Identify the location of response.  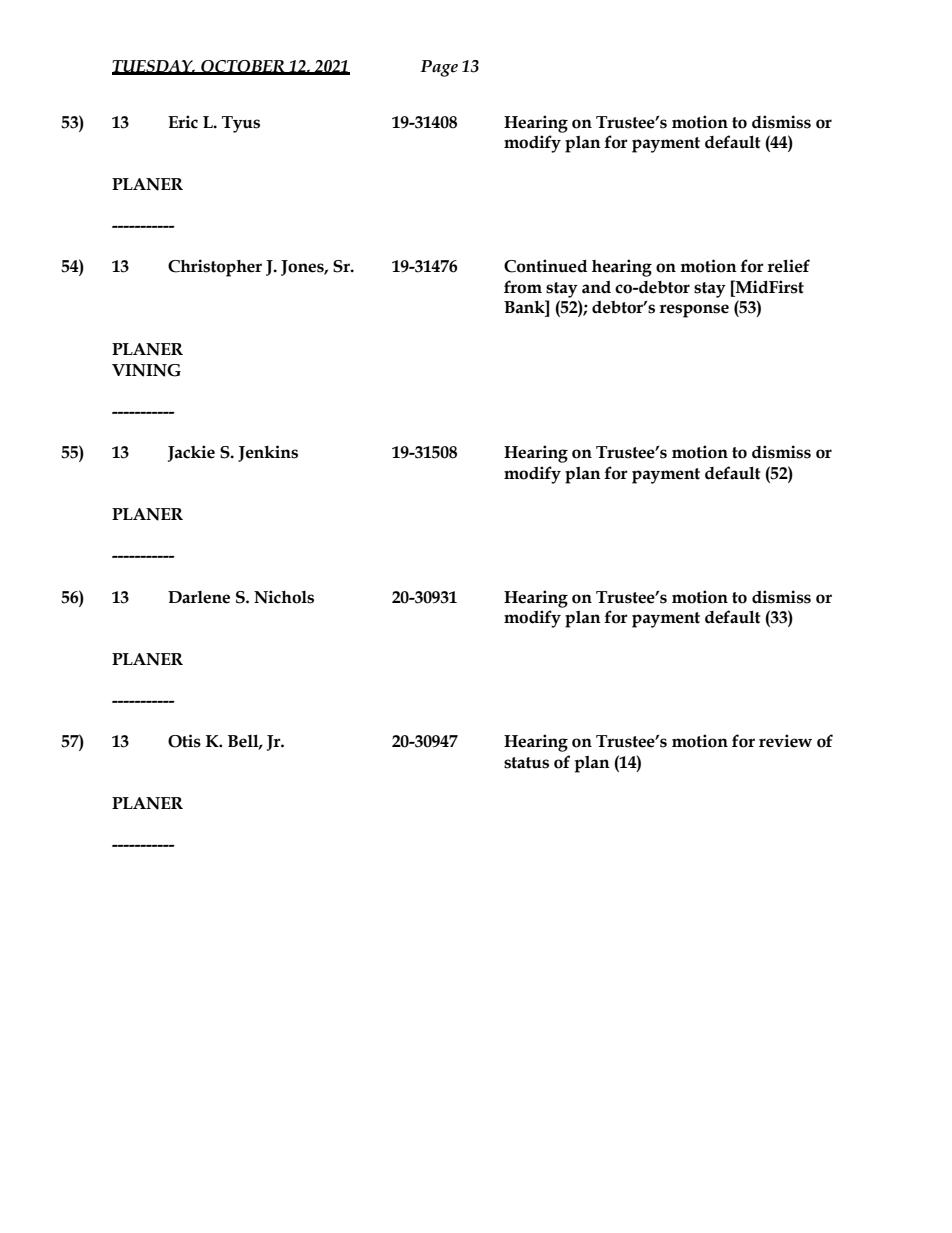
(694, 311).
